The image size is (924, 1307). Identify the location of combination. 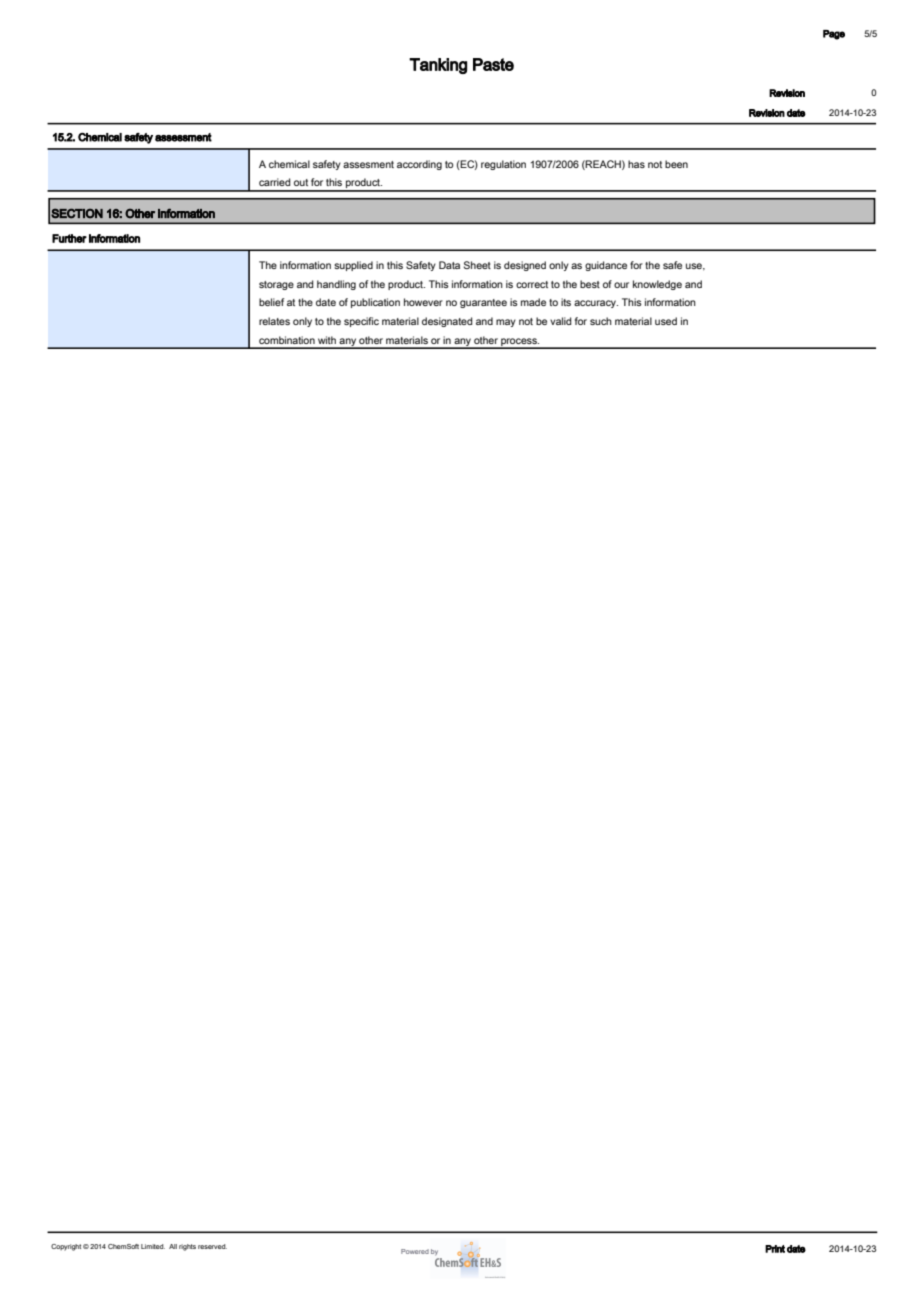
(287, 340).
